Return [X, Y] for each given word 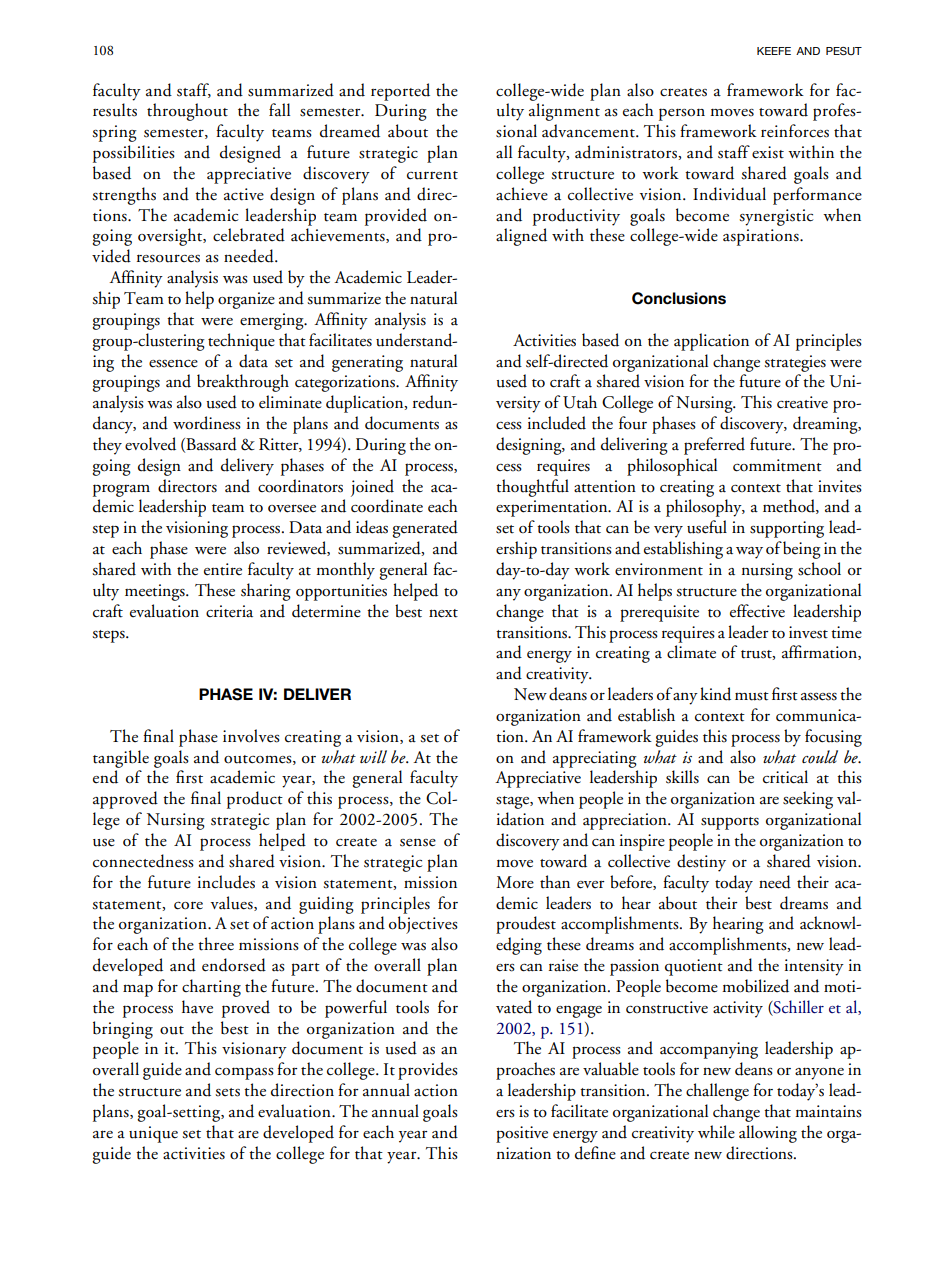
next [443, 613]
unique [153, 1134]
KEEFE [774, 51]
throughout [187, 112]
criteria [229, 611]
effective [757, 611]
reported [400, 92]
